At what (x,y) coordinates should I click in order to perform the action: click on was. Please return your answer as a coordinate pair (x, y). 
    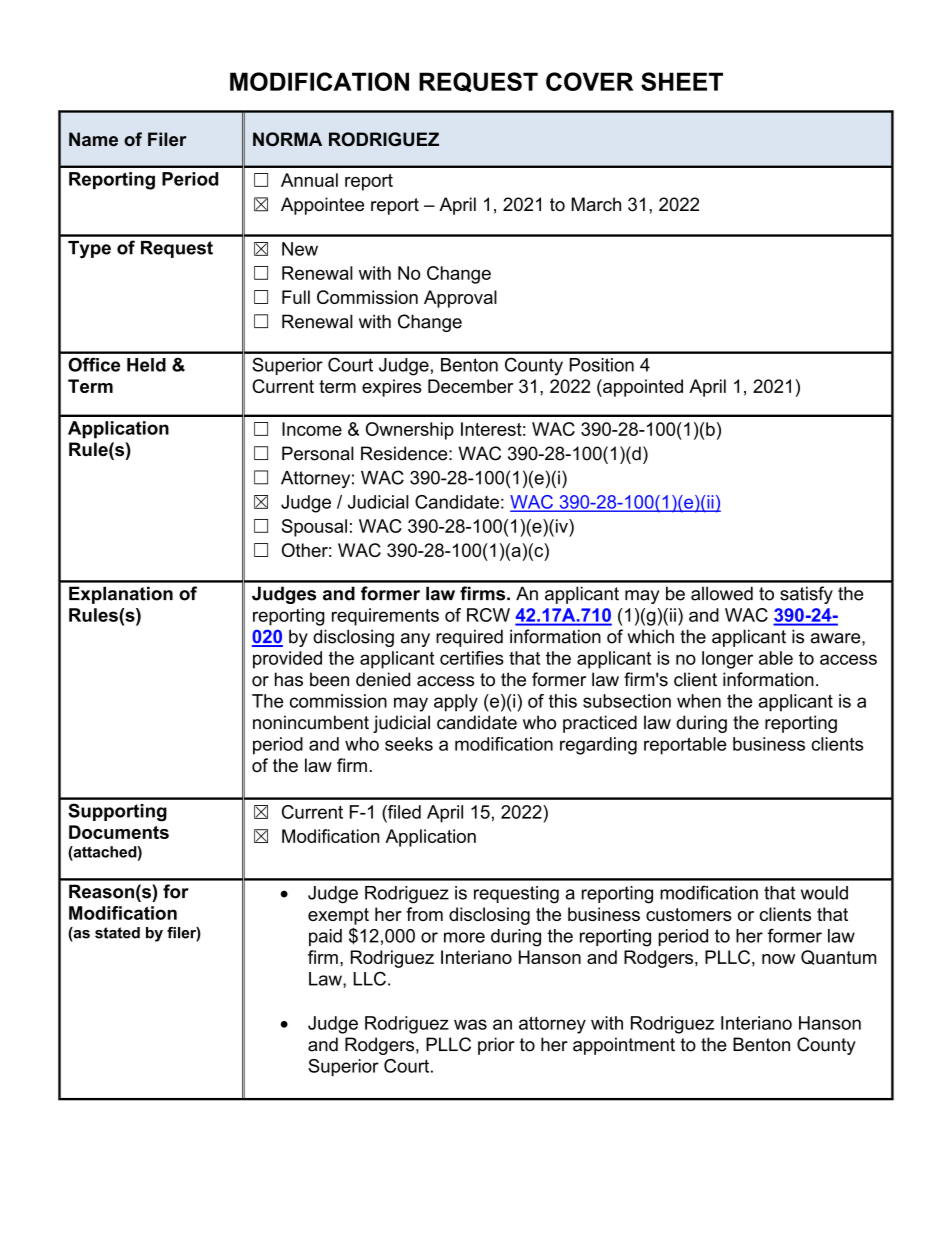
    Looking at the image, I should click on (470, 1024).
